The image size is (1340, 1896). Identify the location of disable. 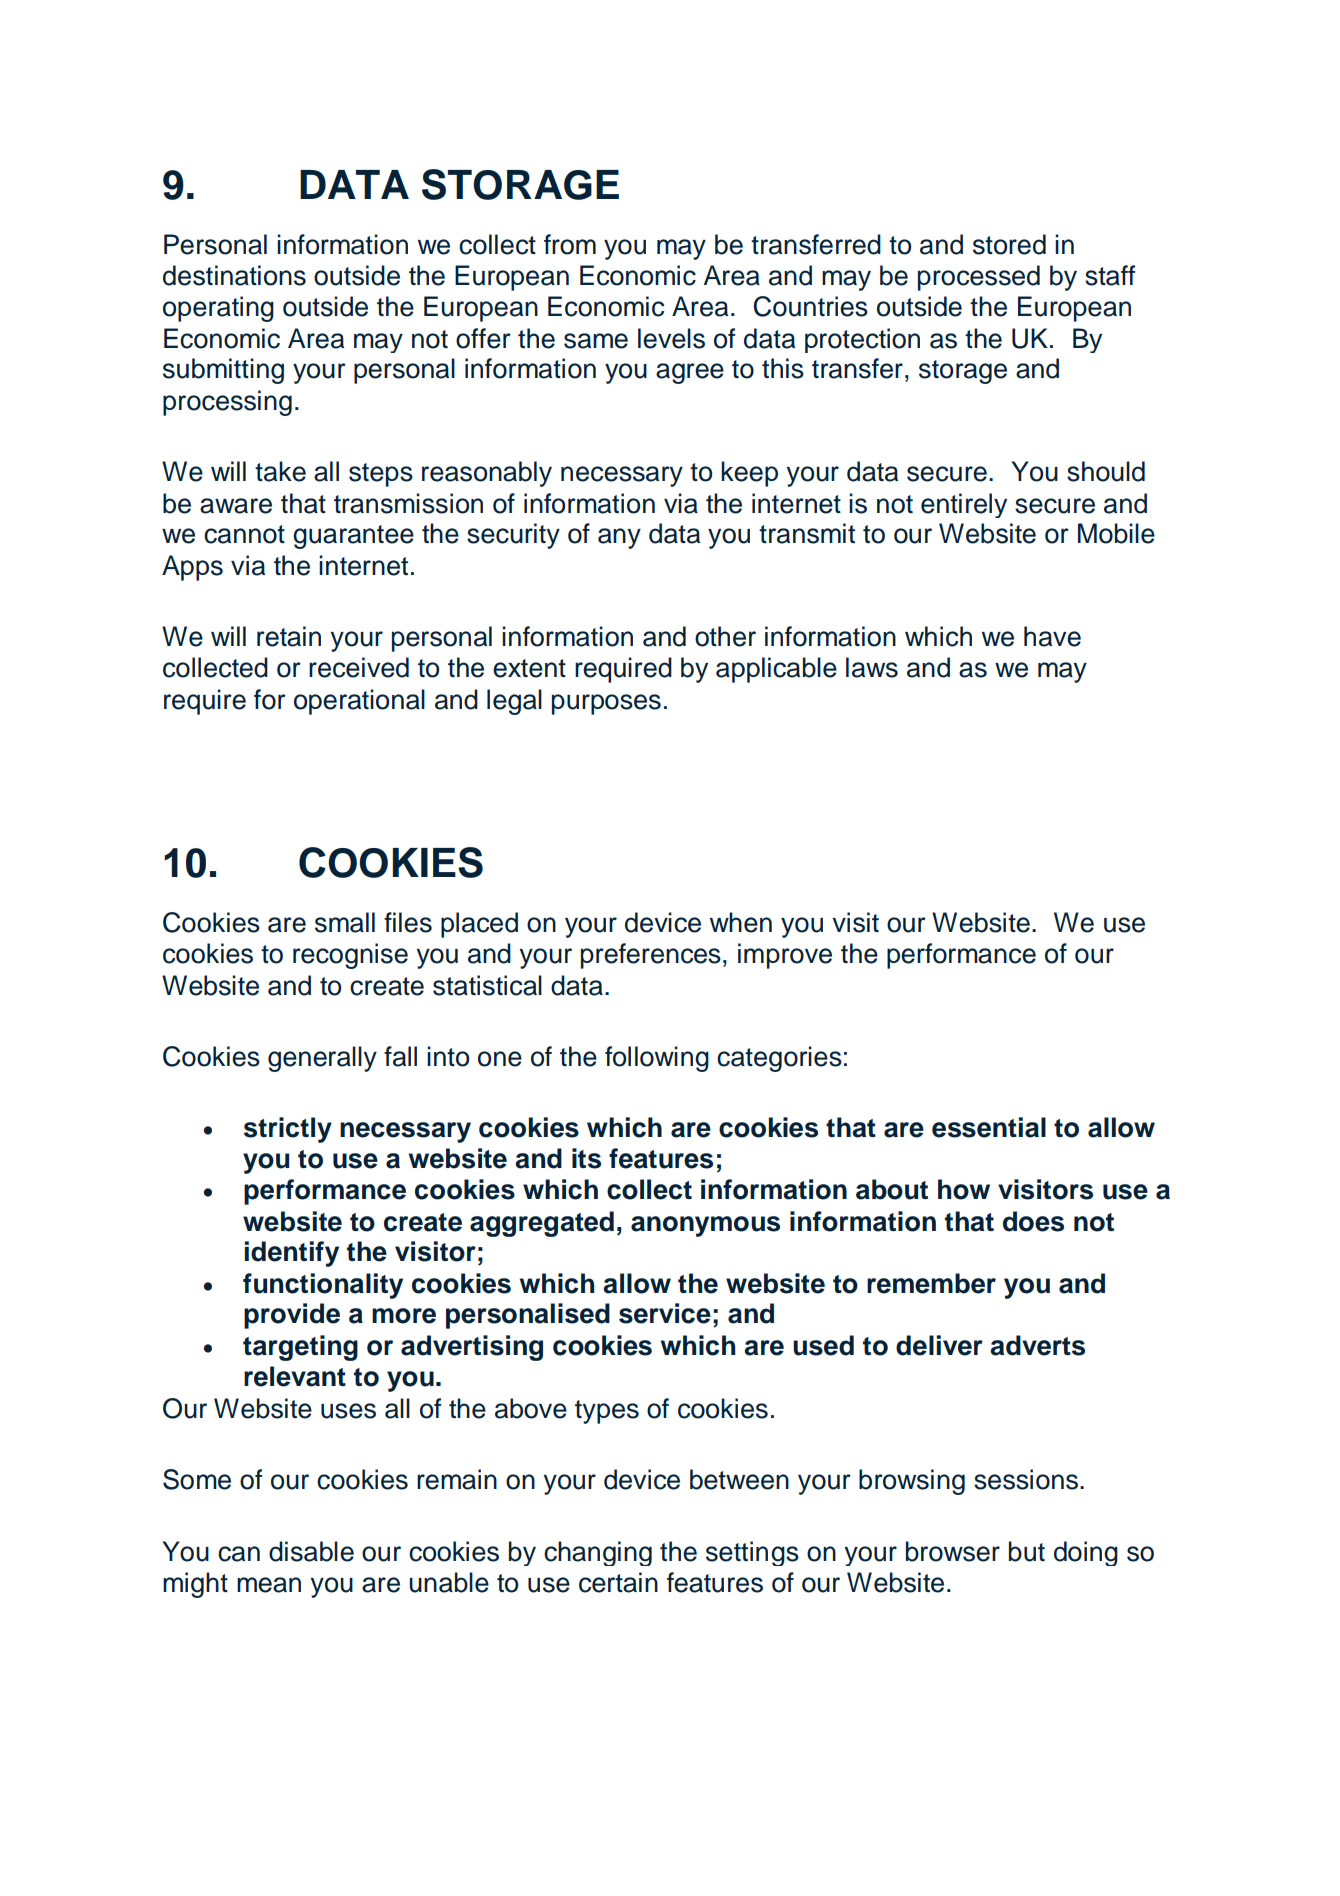
(311, 1551).
